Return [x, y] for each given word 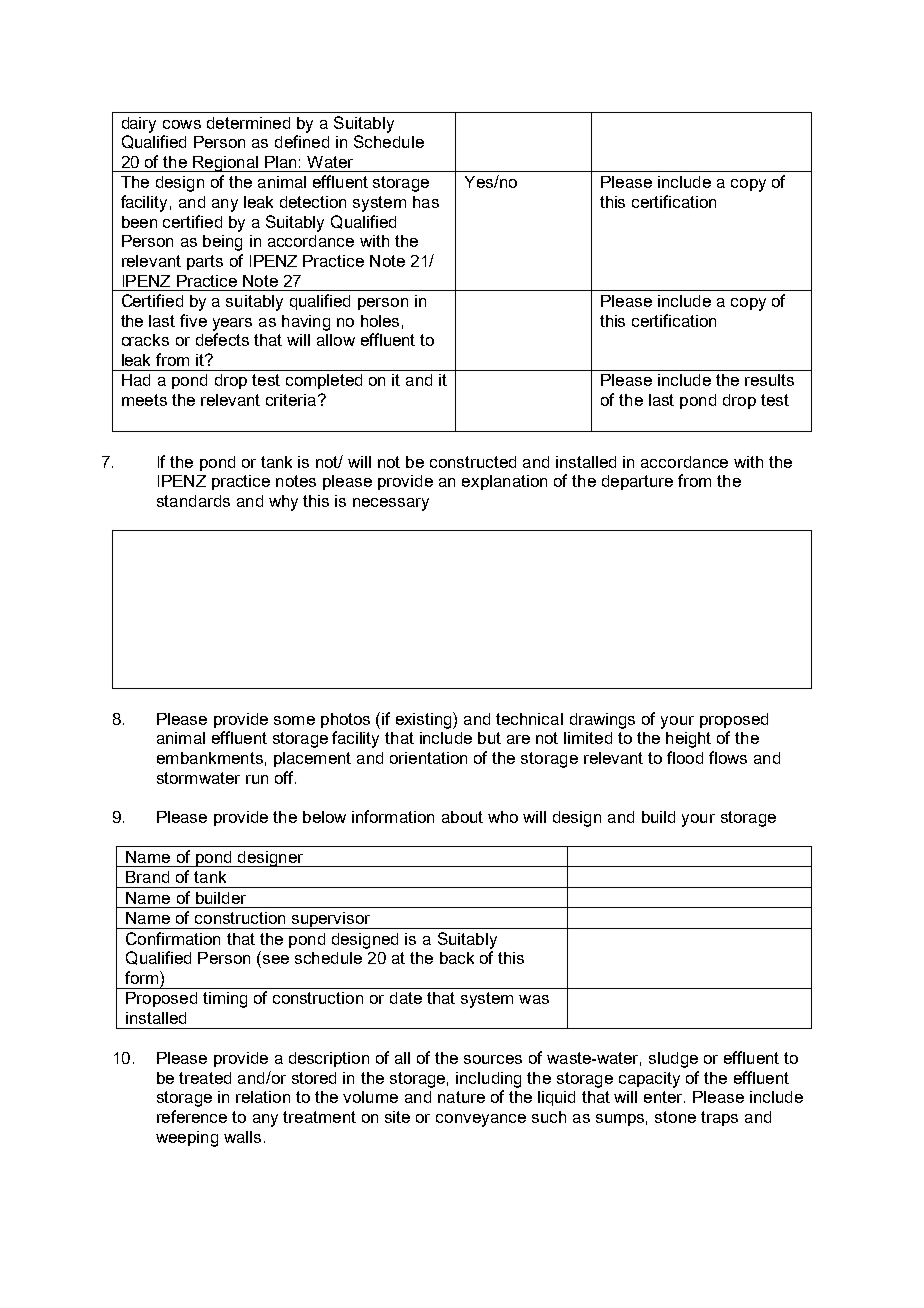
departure [637, 482]
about [462, 817]
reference [192, 1116]
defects [222, 339]
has [426, 202]
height [688, 740]
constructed [473, 462]
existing [425, 720]
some [294, 720]
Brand [147, 877]
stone [675, 1117]
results [769, 380]
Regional [225, 164]
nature [461, 1097]
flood [685, 757]
